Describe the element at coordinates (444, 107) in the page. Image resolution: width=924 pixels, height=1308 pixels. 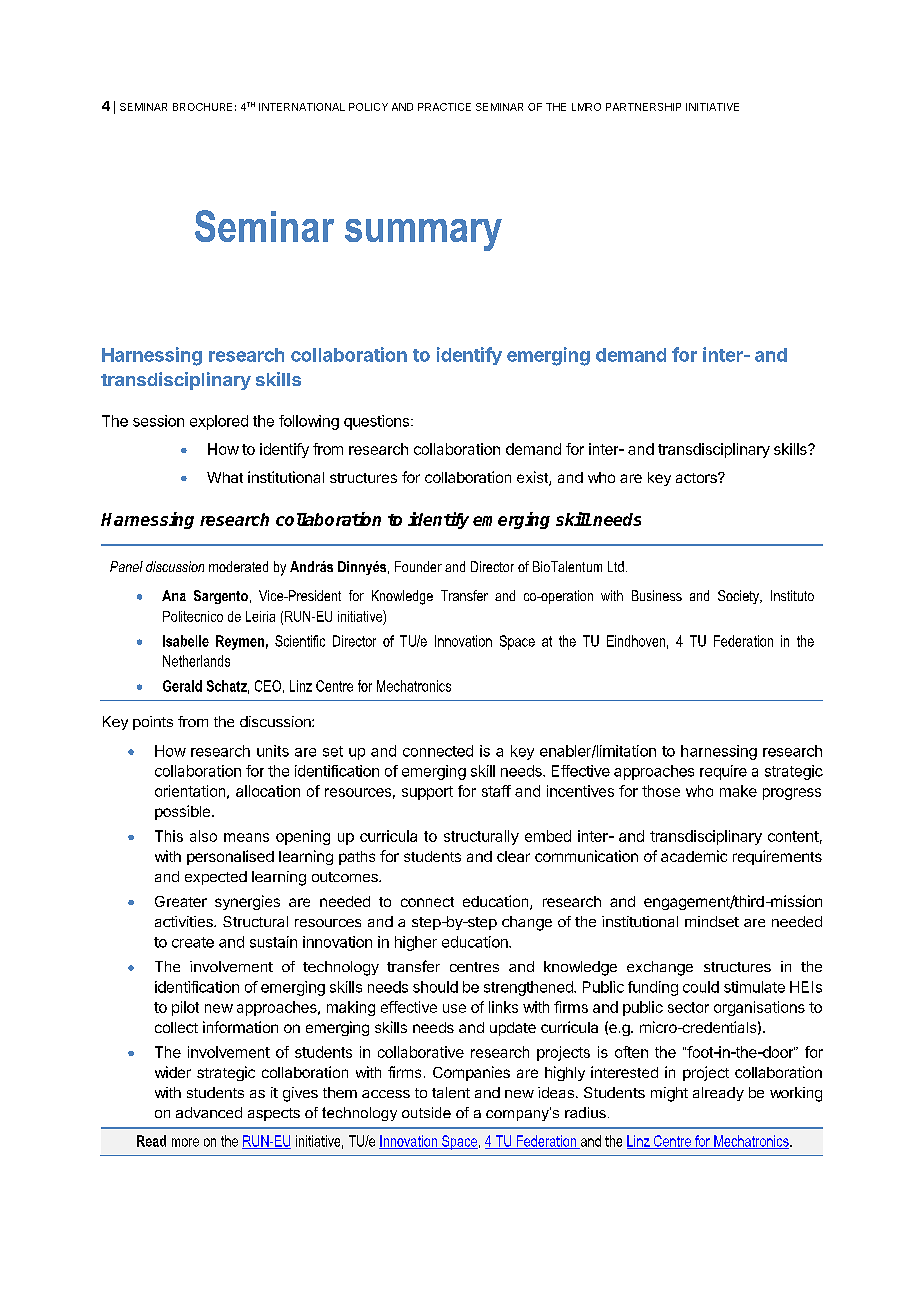
I see `PRACTICE` at that location.
